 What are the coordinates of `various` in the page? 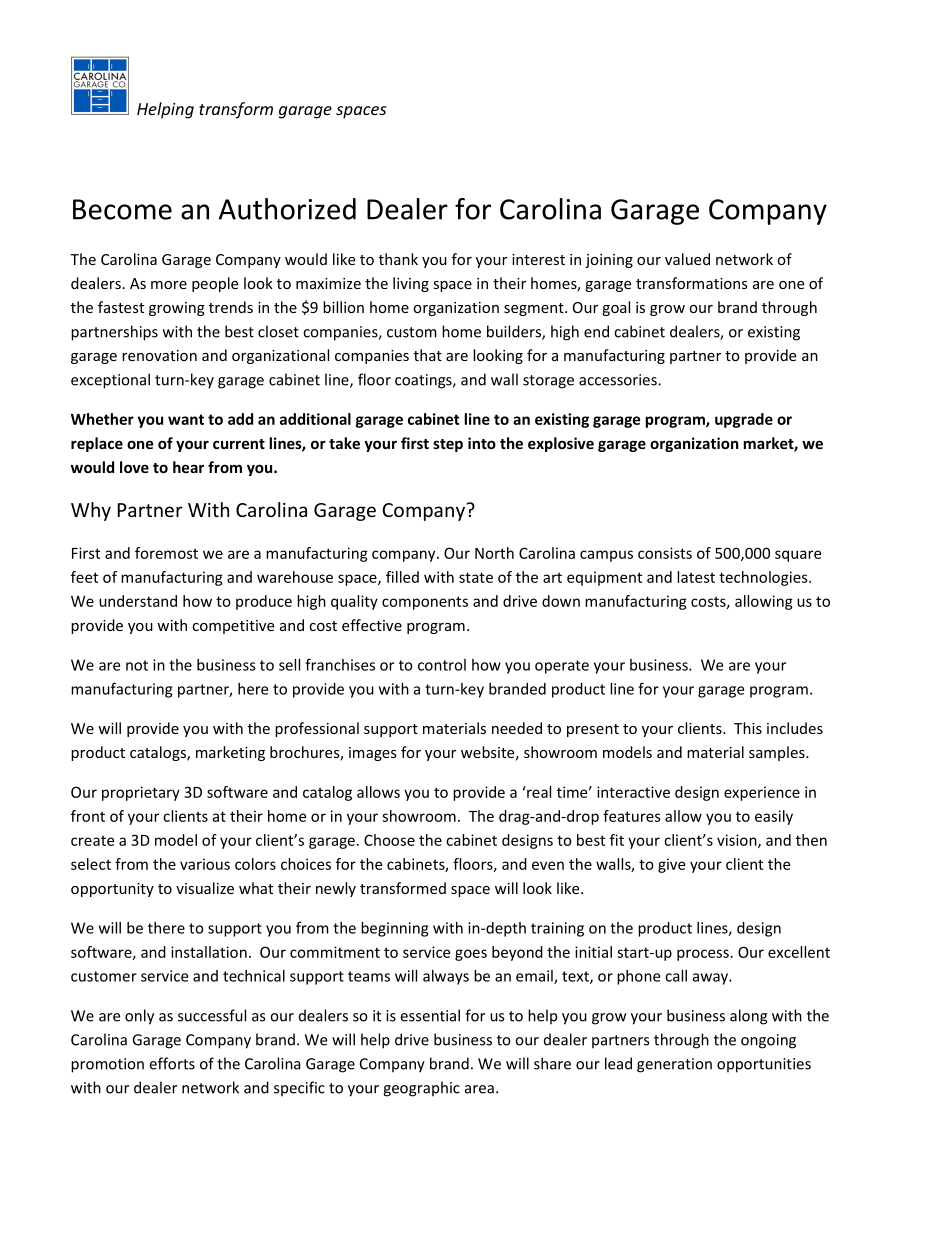 It's located at (205, 864).
